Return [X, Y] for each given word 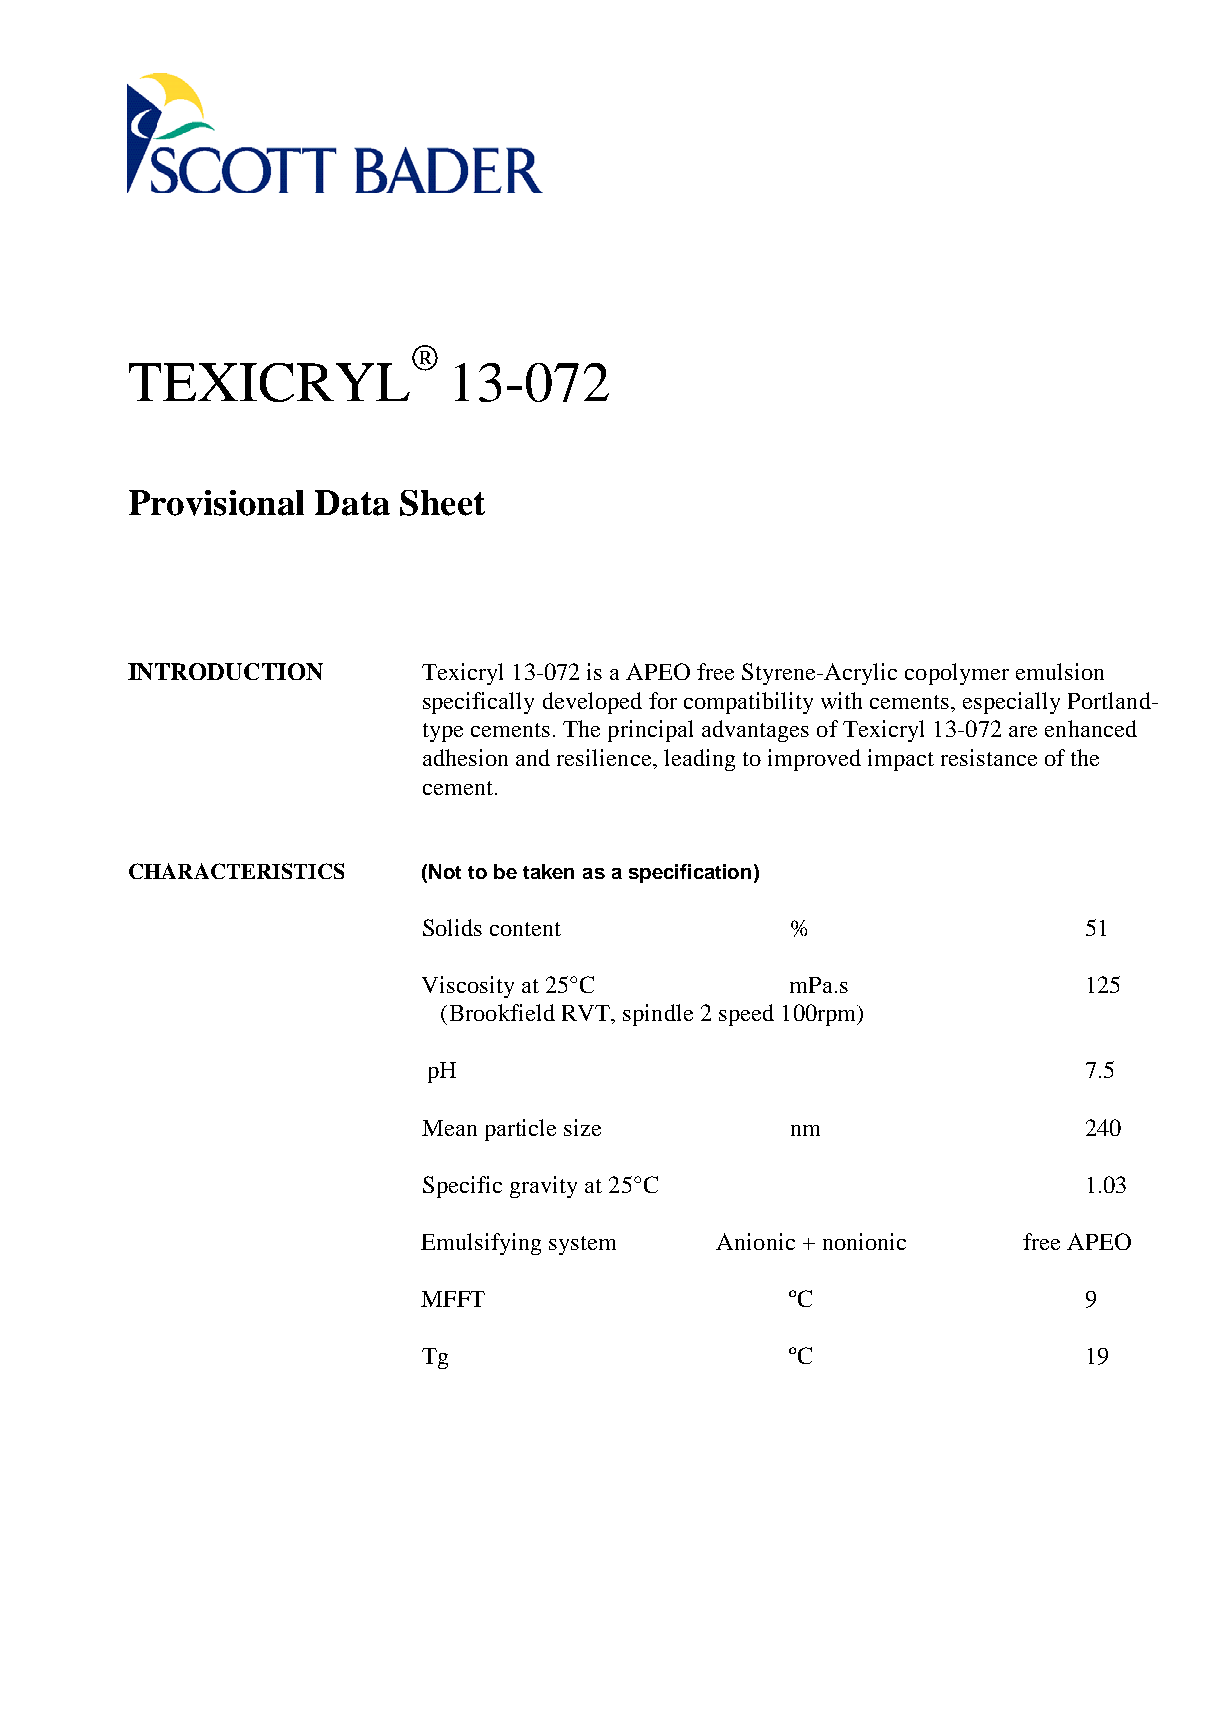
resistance [989, 757]
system [582, 1245]
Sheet [442, 503]
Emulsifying [481, 1244]
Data [352, 503]
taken [548, 871]
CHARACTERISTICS [236, 871]
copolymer [957, 674]
